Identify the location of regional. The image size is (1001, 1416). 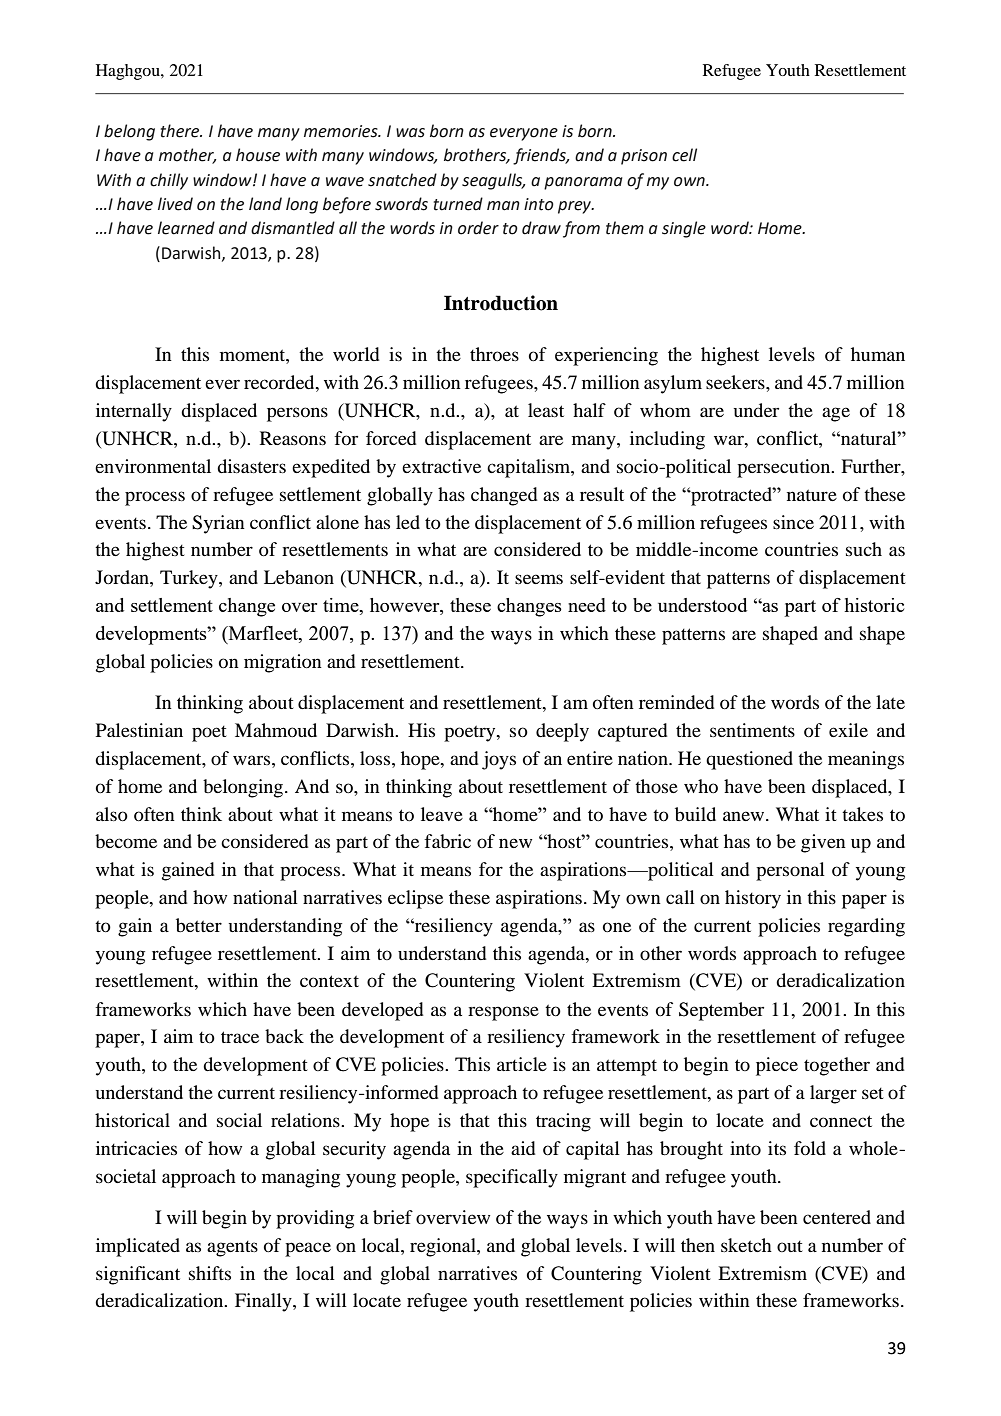
(444, 1247).
